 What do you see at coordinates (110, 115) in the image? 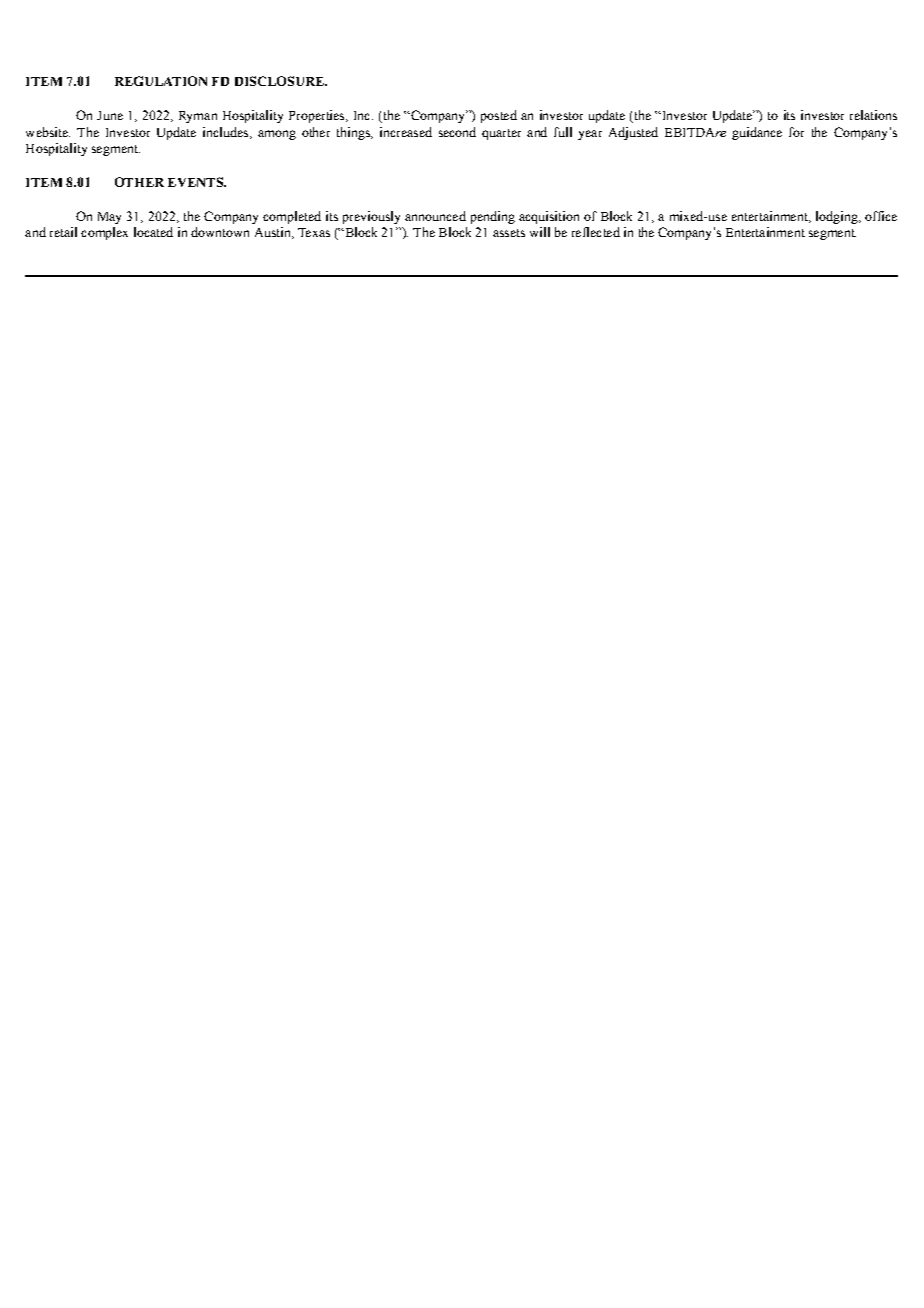
I see `June` at bounding box center [110, 115].
